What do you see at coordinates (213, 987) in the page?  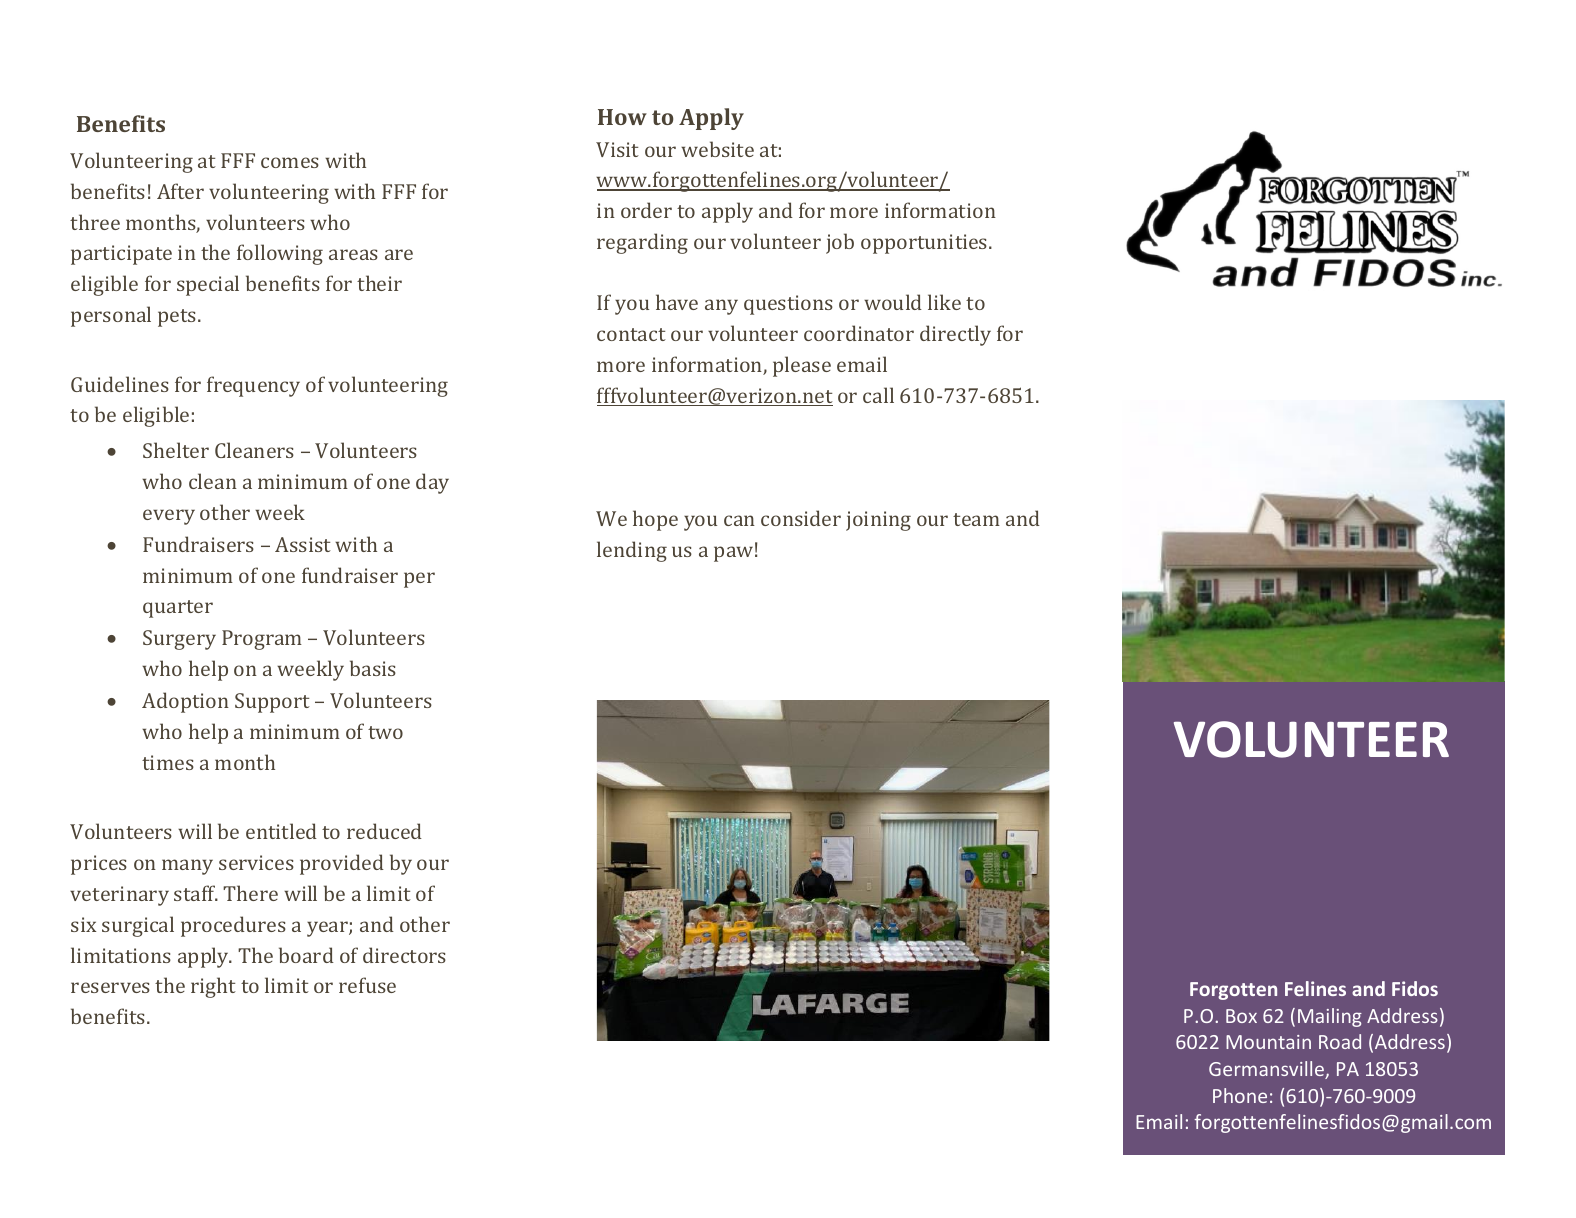 I see `right` at bounding box center [213, 987].
